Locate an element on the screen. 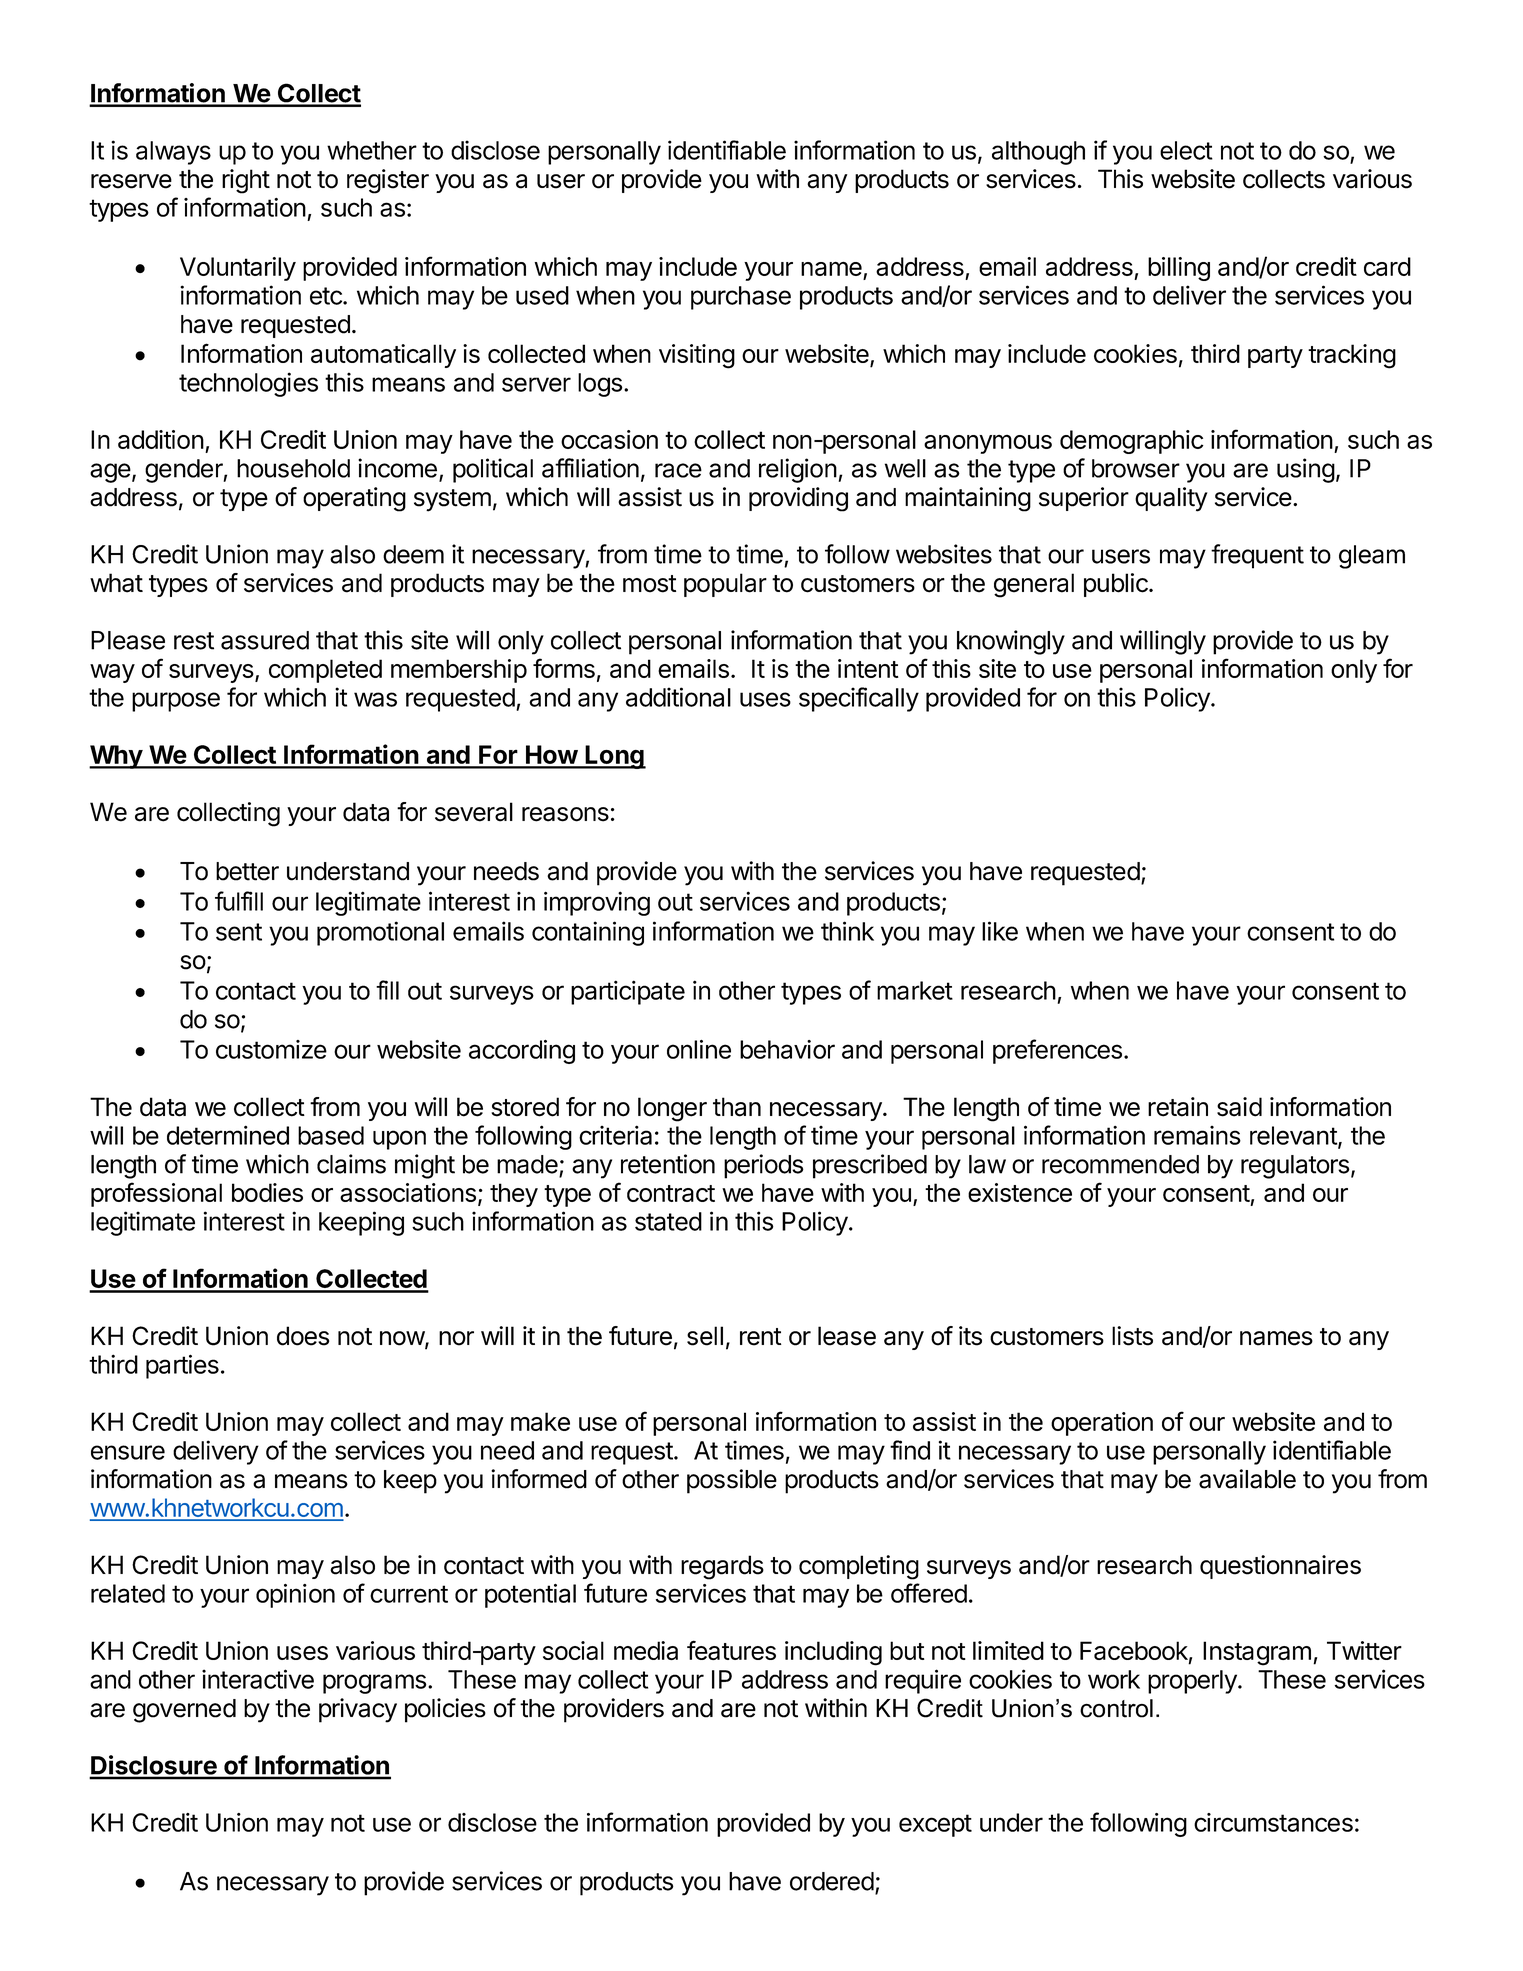 This screenshot has height=1971, width=1523. elect is located at coordinates (1186, 150).
